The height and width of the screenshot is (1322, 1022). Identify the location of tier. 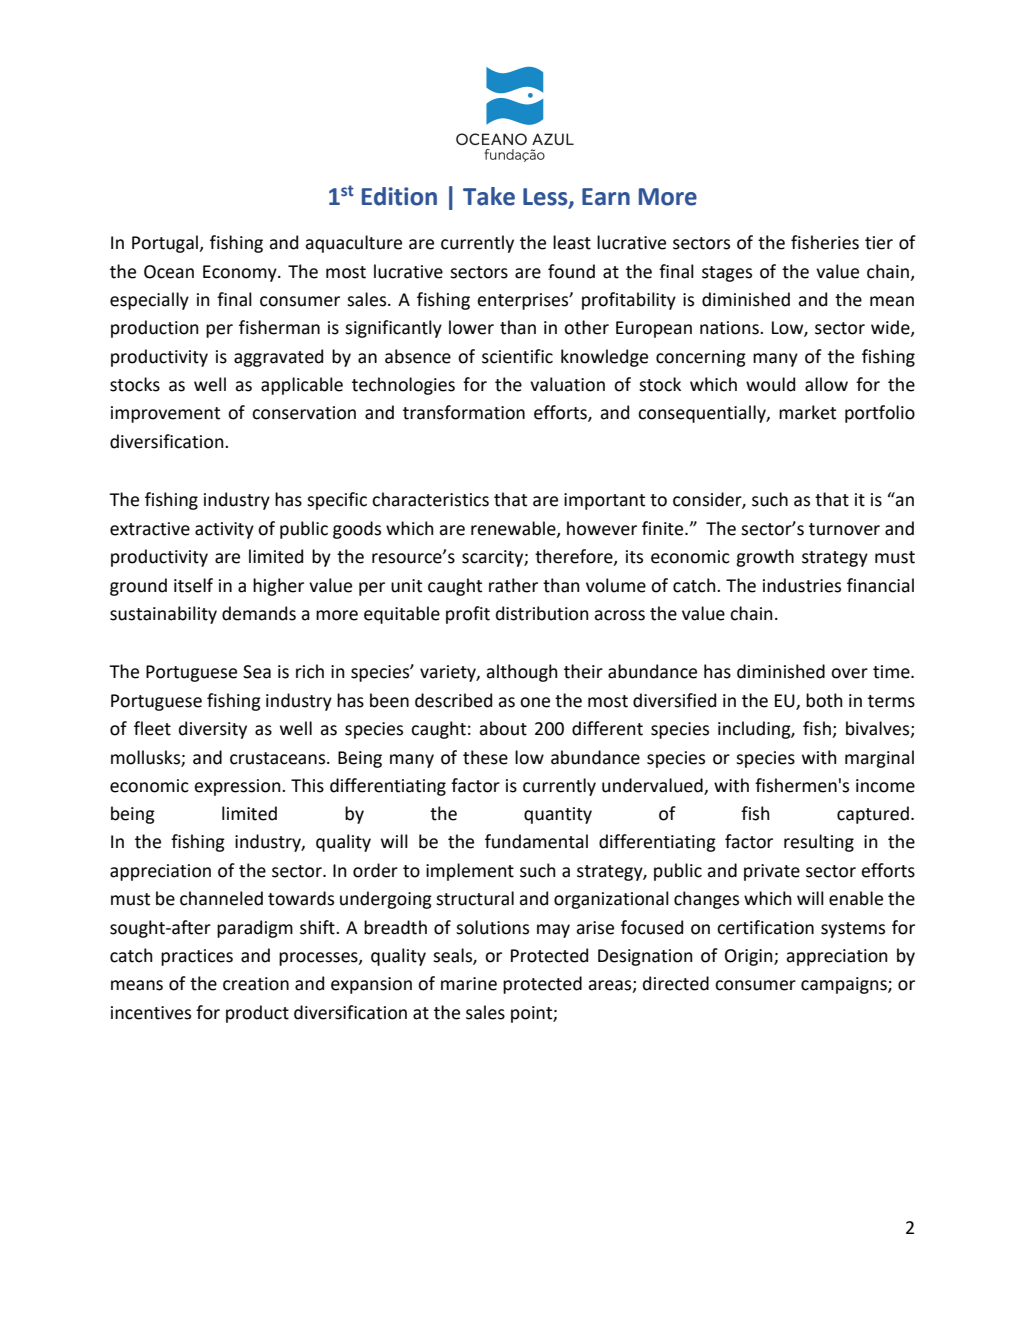
(879, 243).
